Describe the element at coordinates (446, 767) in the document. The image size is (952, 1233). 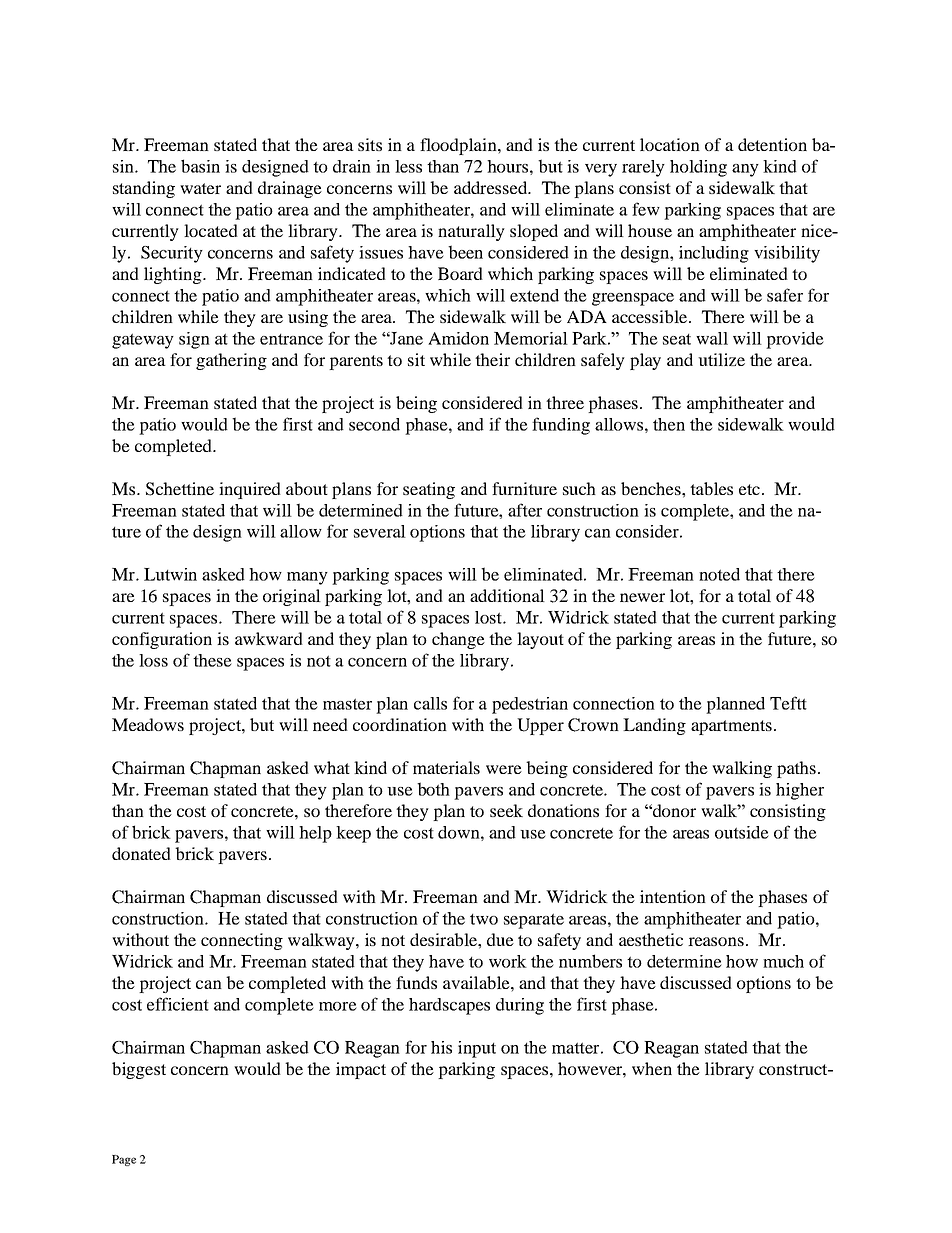
I see `materials` at that location.
